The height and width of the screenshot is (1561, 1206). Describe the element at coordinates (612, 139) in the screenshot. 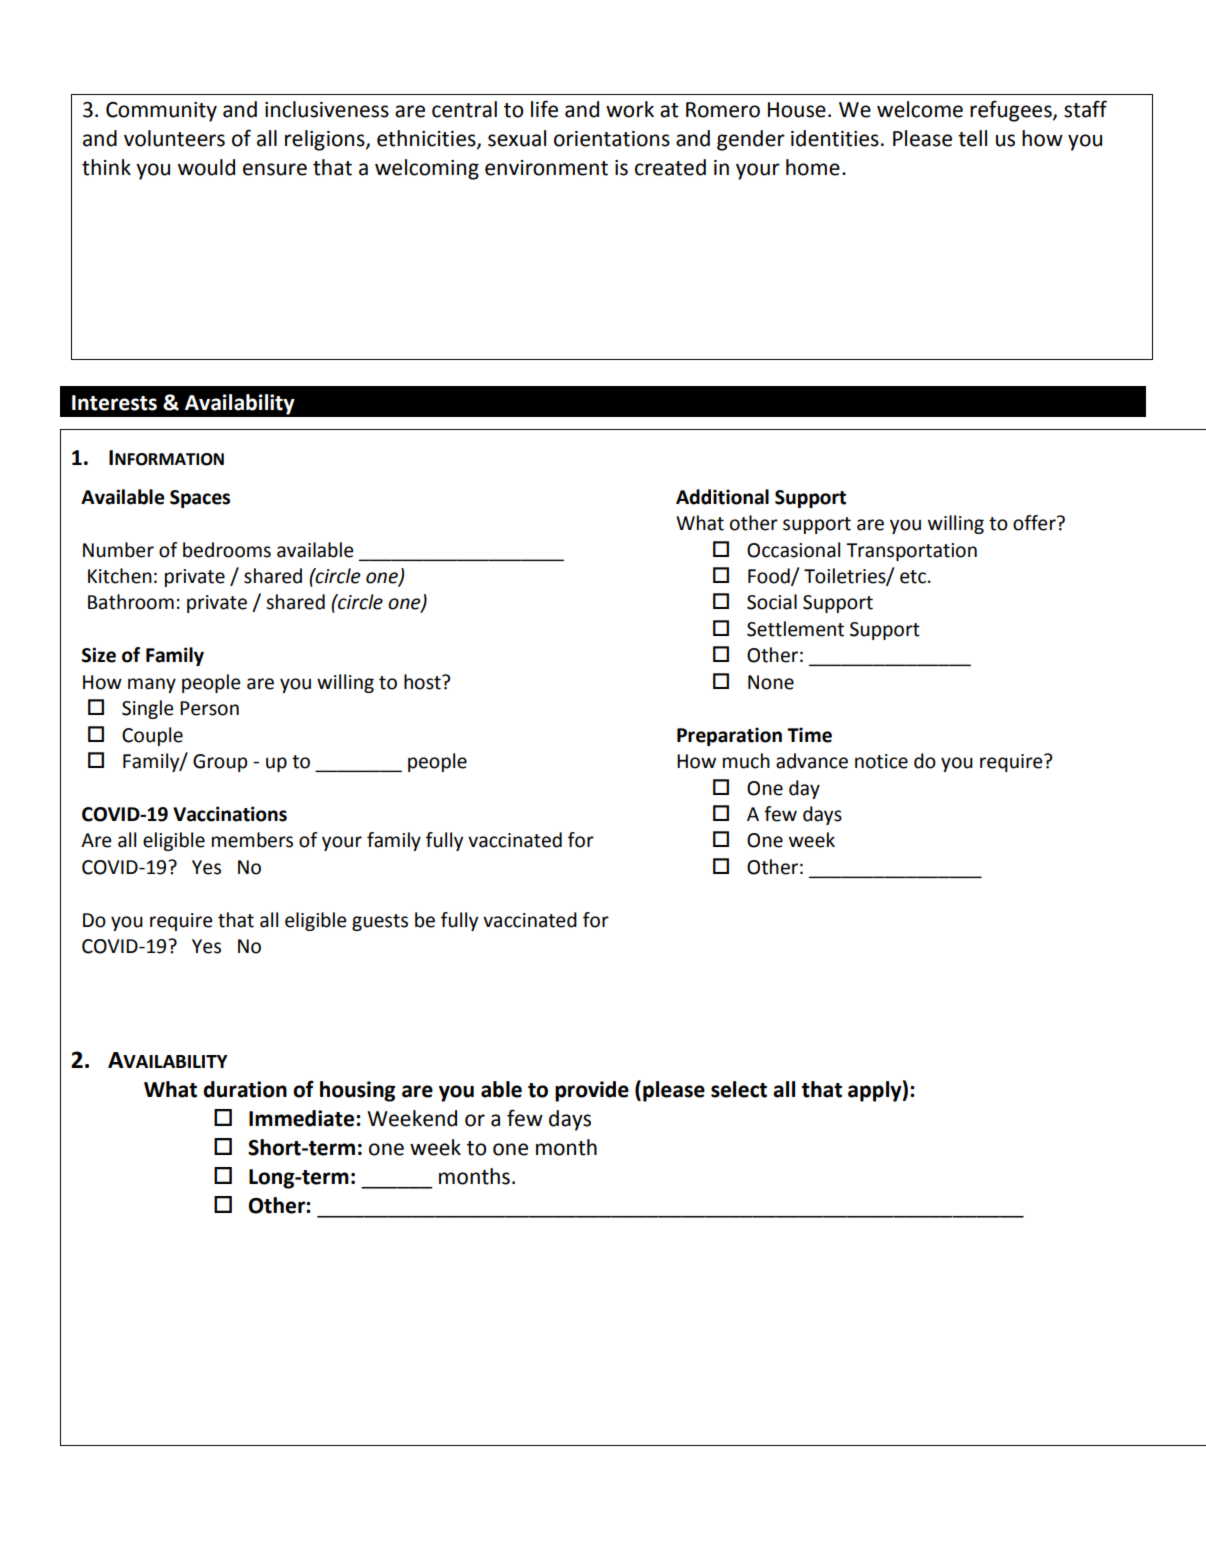

I see `orientations` at that location.
